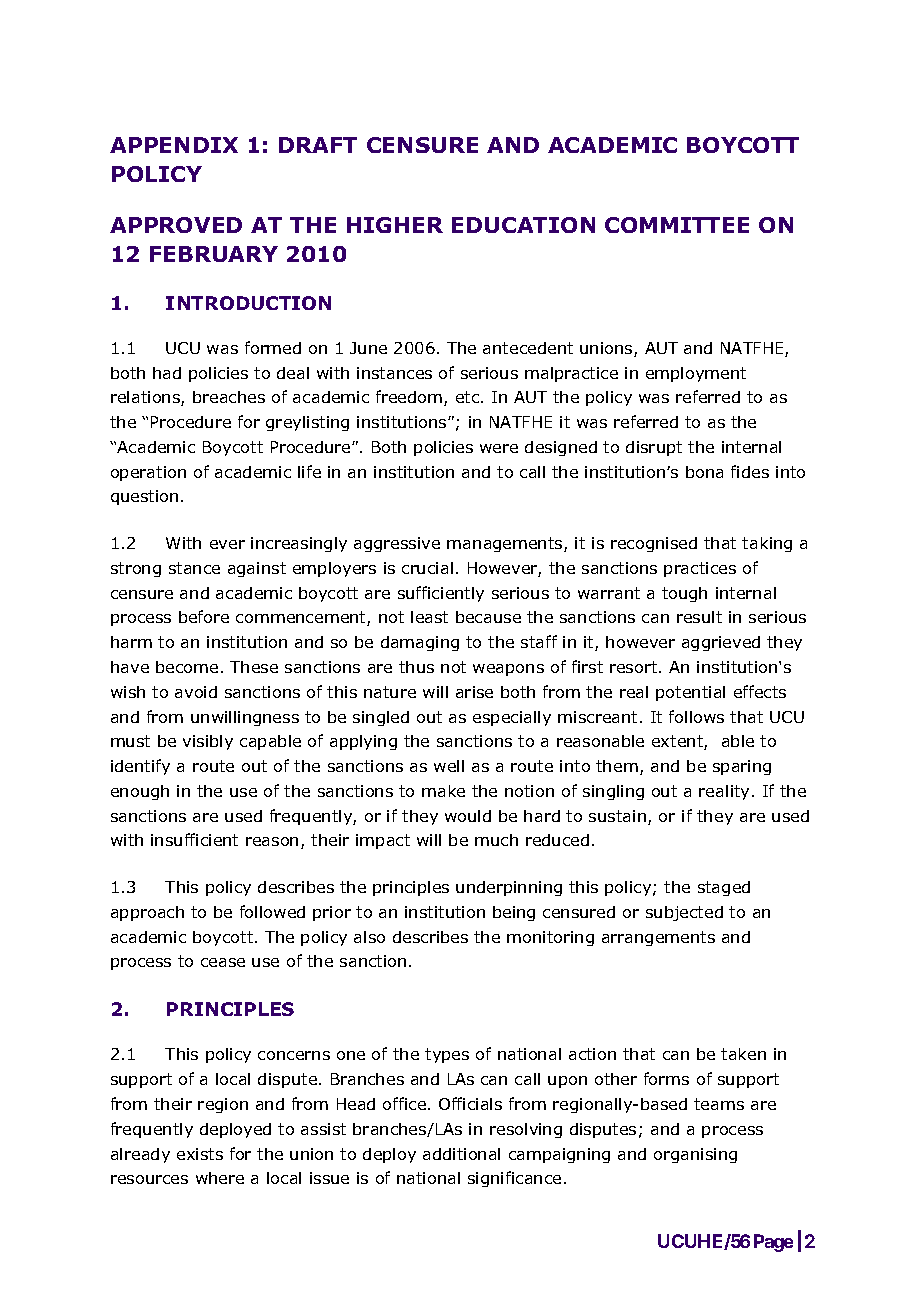 Image resolution: width=924 pixels, height=1308 pixels. Describe the element at coordinates (395, 225) in the screenshot. I see `HIGHER` at that location.
